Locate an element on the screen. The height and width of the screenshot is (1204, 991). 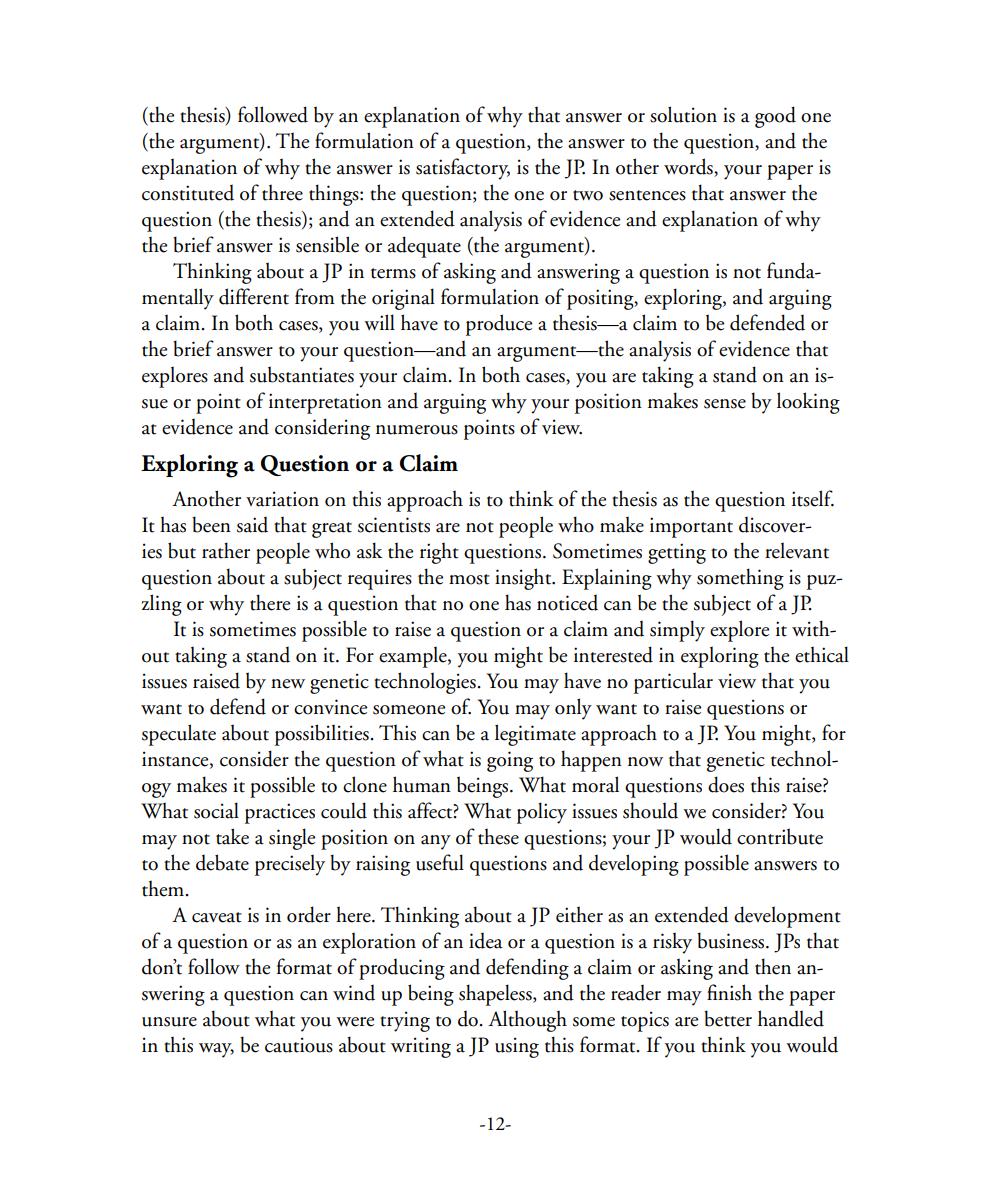
better is located at coordinates (728, 1018).
